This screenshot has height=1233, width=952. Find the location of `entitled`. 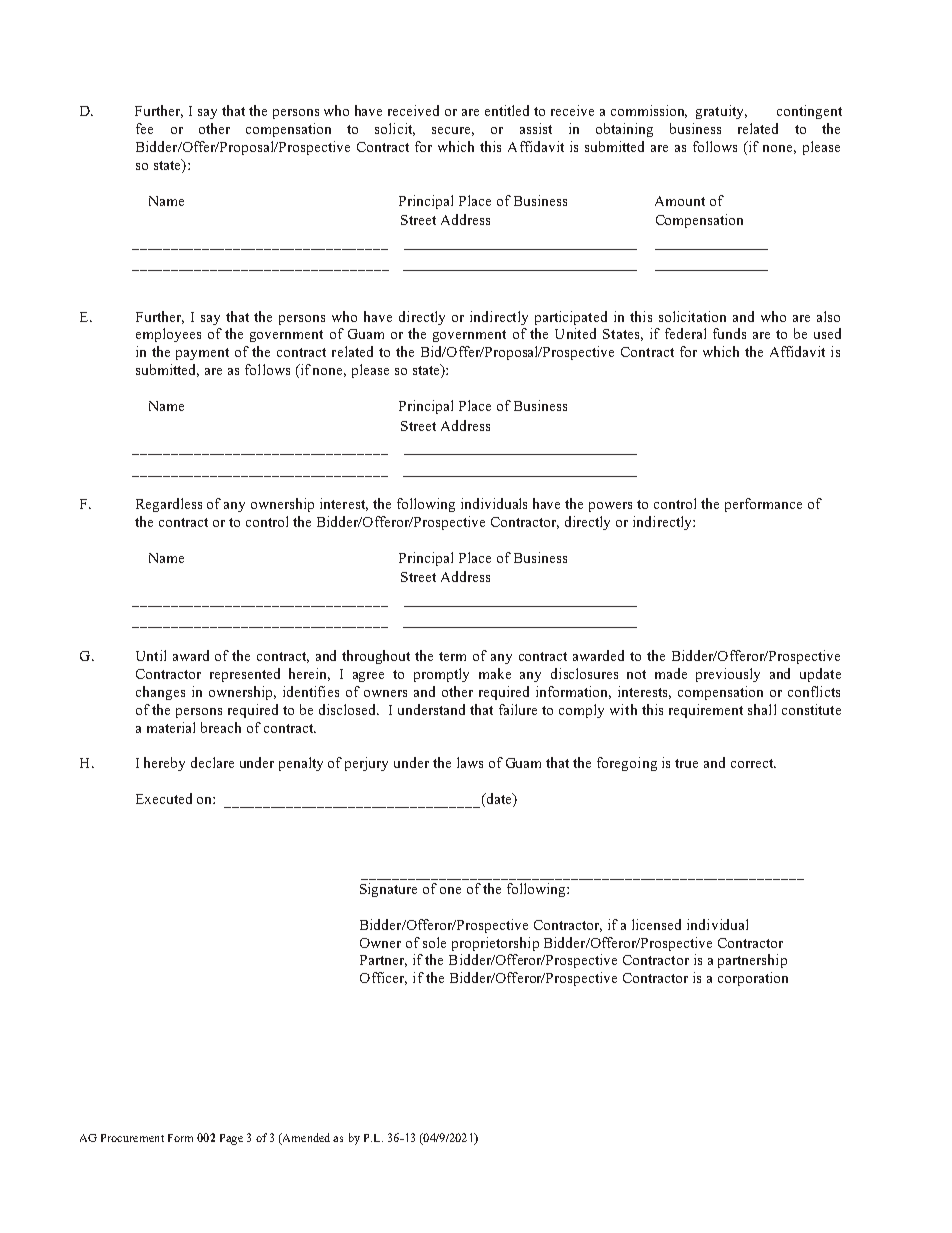

entitled is located at coordinates (507, 110).
